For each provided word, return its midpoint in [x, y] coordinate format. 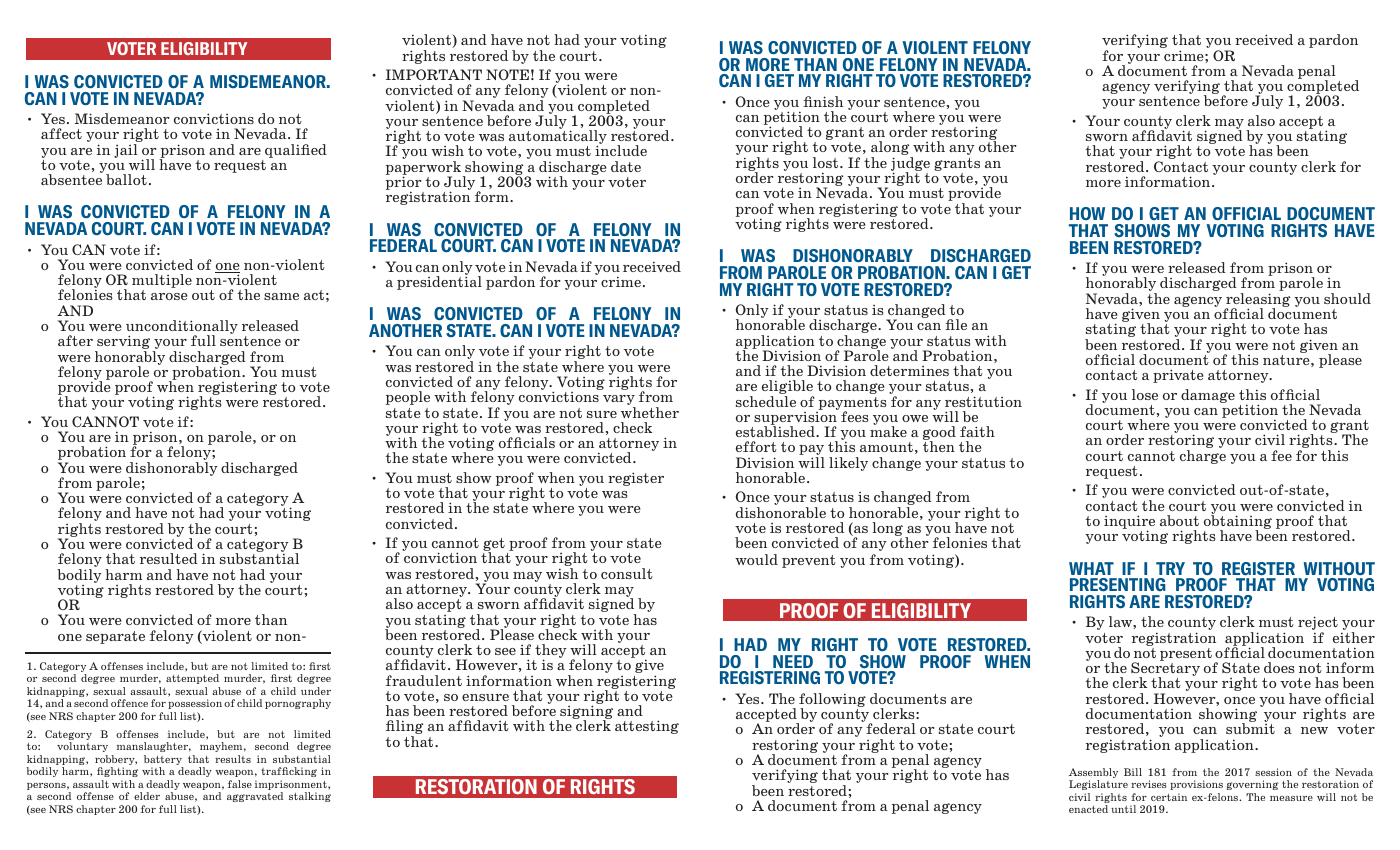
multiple [162, 282]
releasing [1257, 301]
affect [61, 133]
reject [1318, 624]
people [408, 398]
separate [115, 637]
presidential [439, 282]
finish [823, 101]
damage [1208, 396]
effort [756, 446]
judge [910, 165]
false [240, 784]
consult [627, 573]
